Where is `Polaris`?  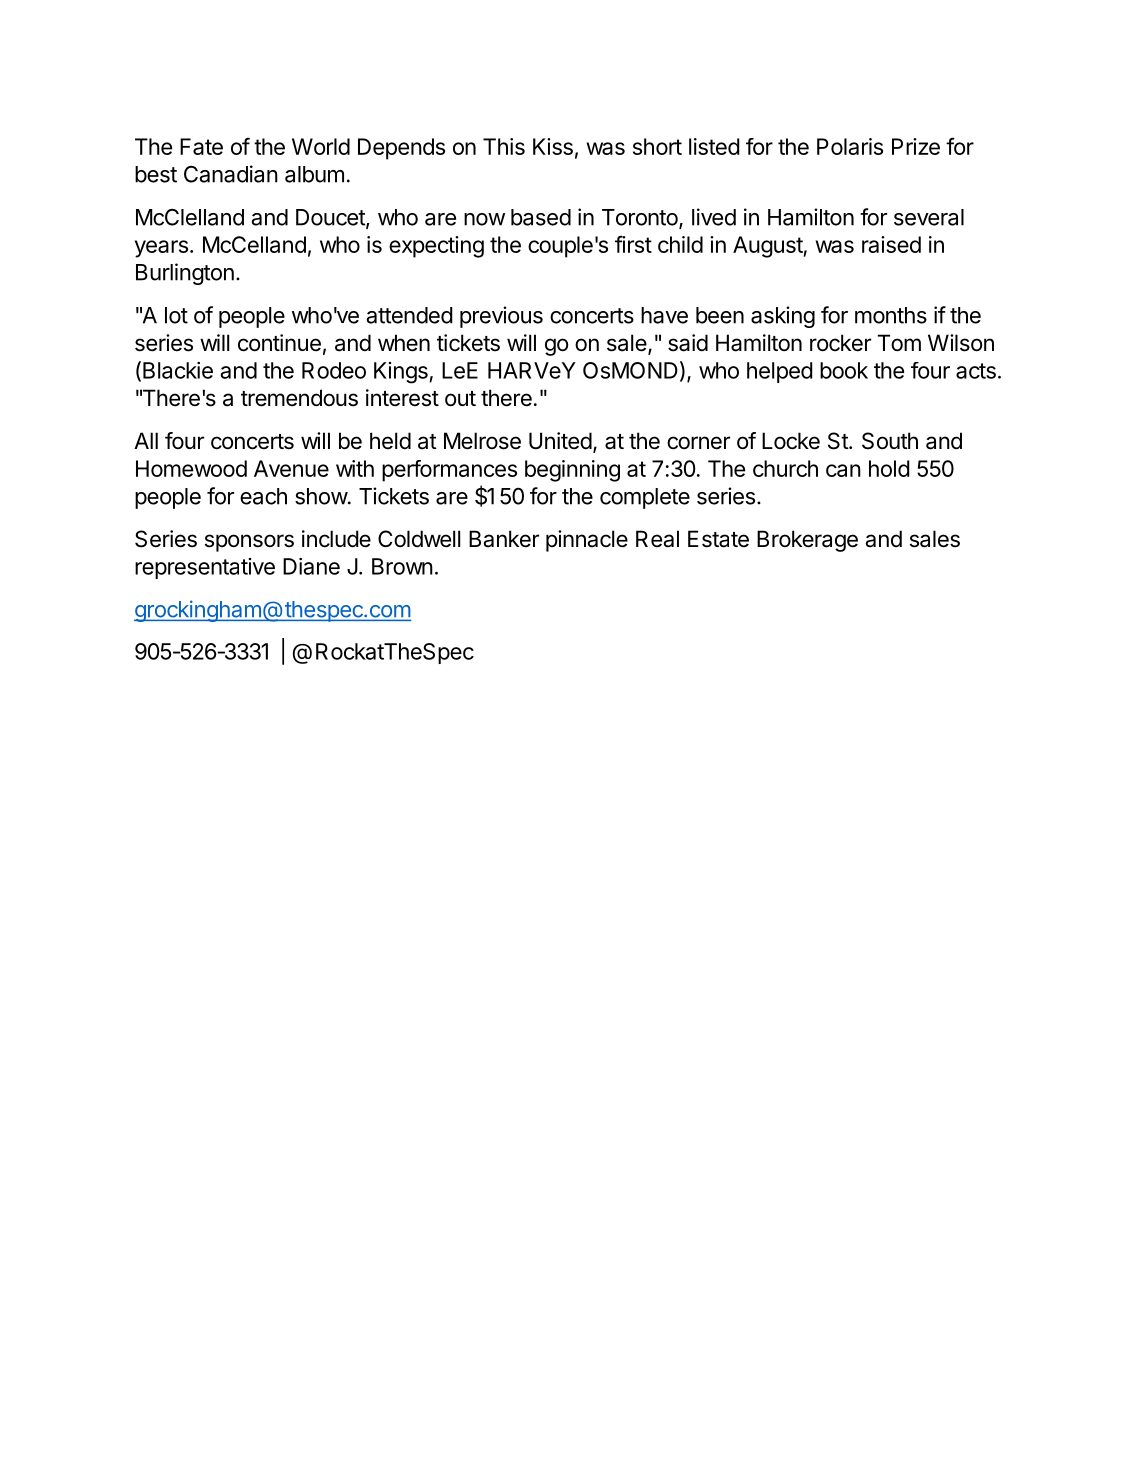
Polaris is located at coordinates (850, 146).
